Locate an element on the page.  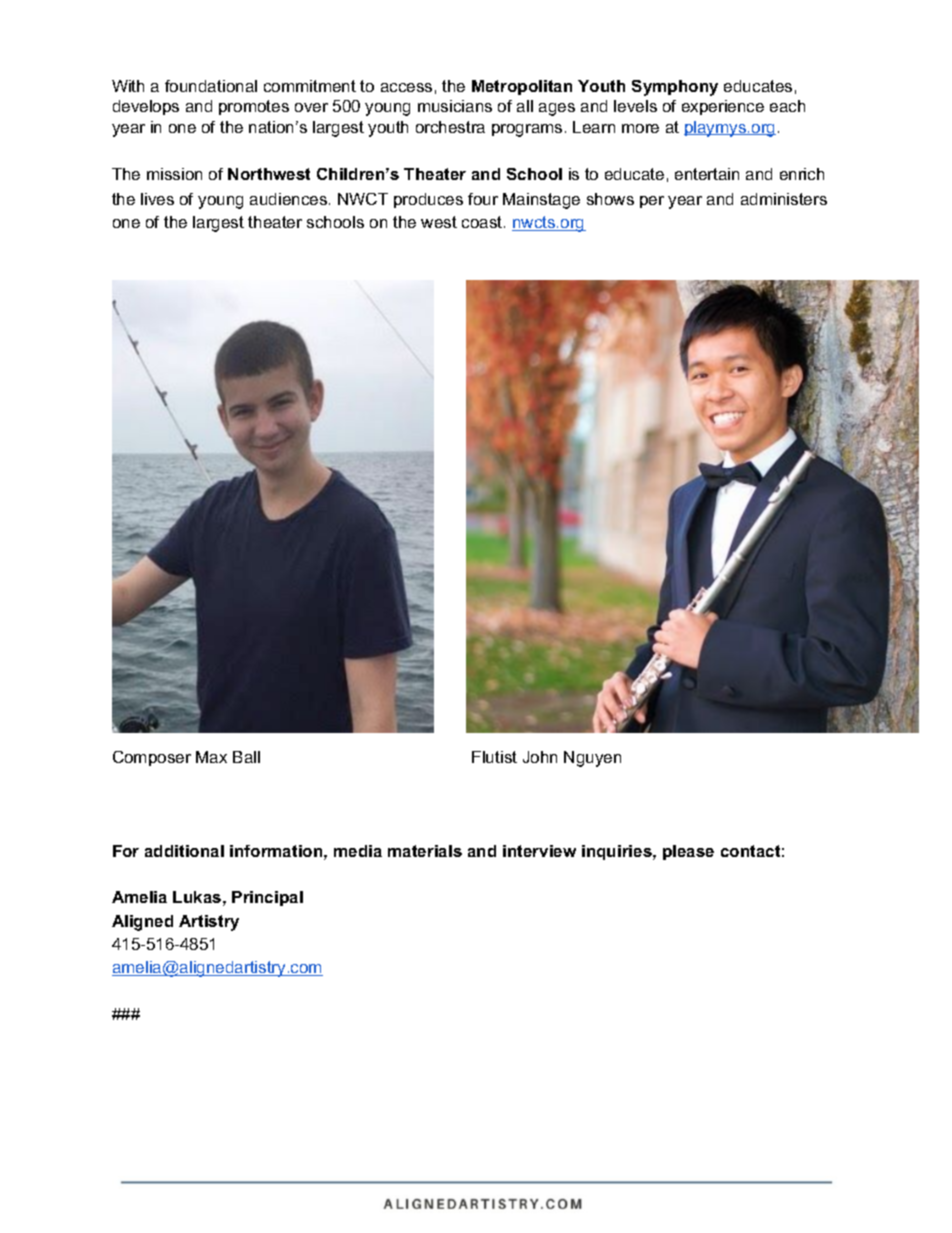
experience is located at coordinates (723, 107).
